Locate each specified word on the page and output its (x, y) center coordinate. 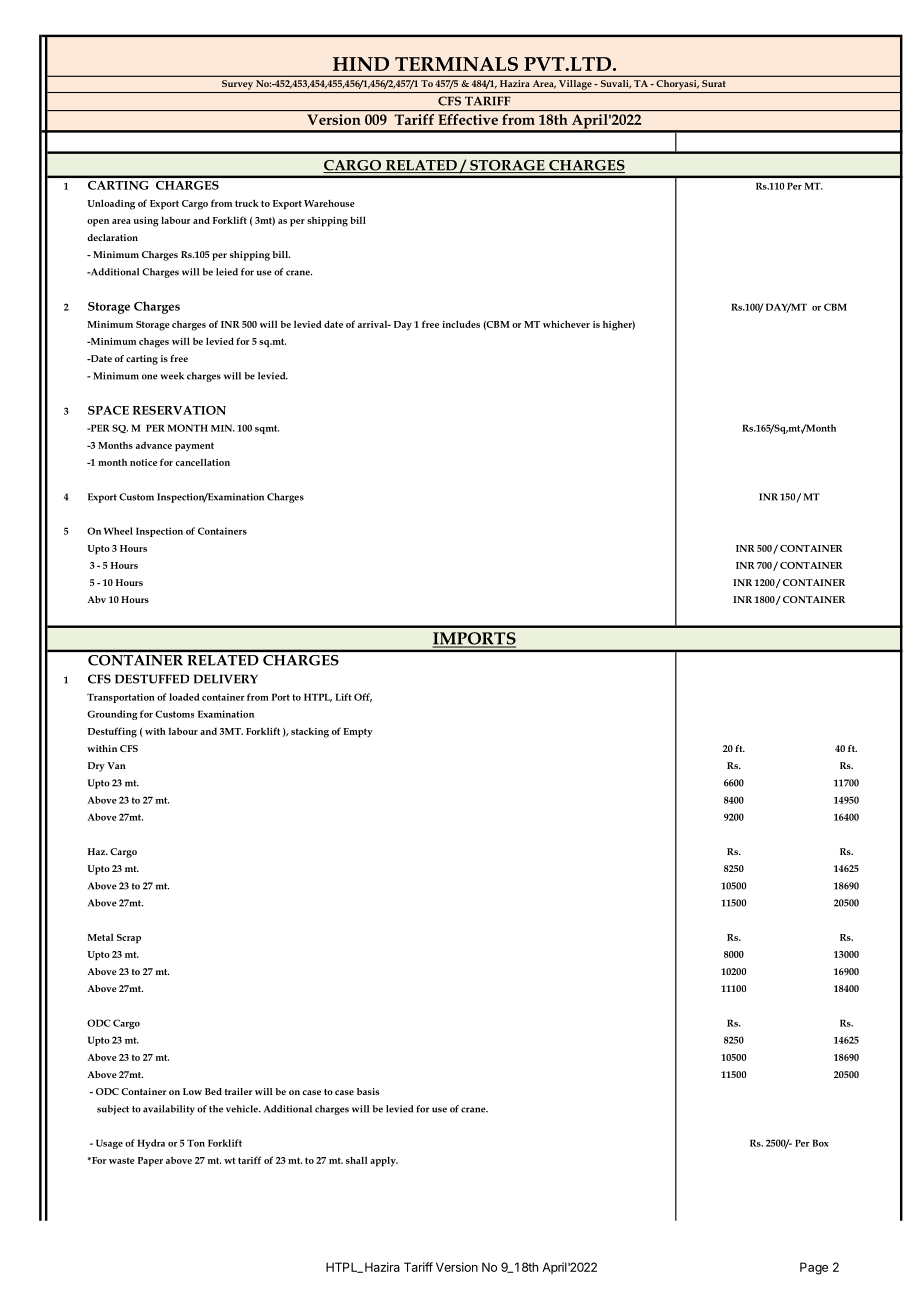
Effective (468, 119)
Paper (150, 1162)
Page (814, 1268)
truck (247, 203)
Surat (714, 83)
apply (384, 1161)
